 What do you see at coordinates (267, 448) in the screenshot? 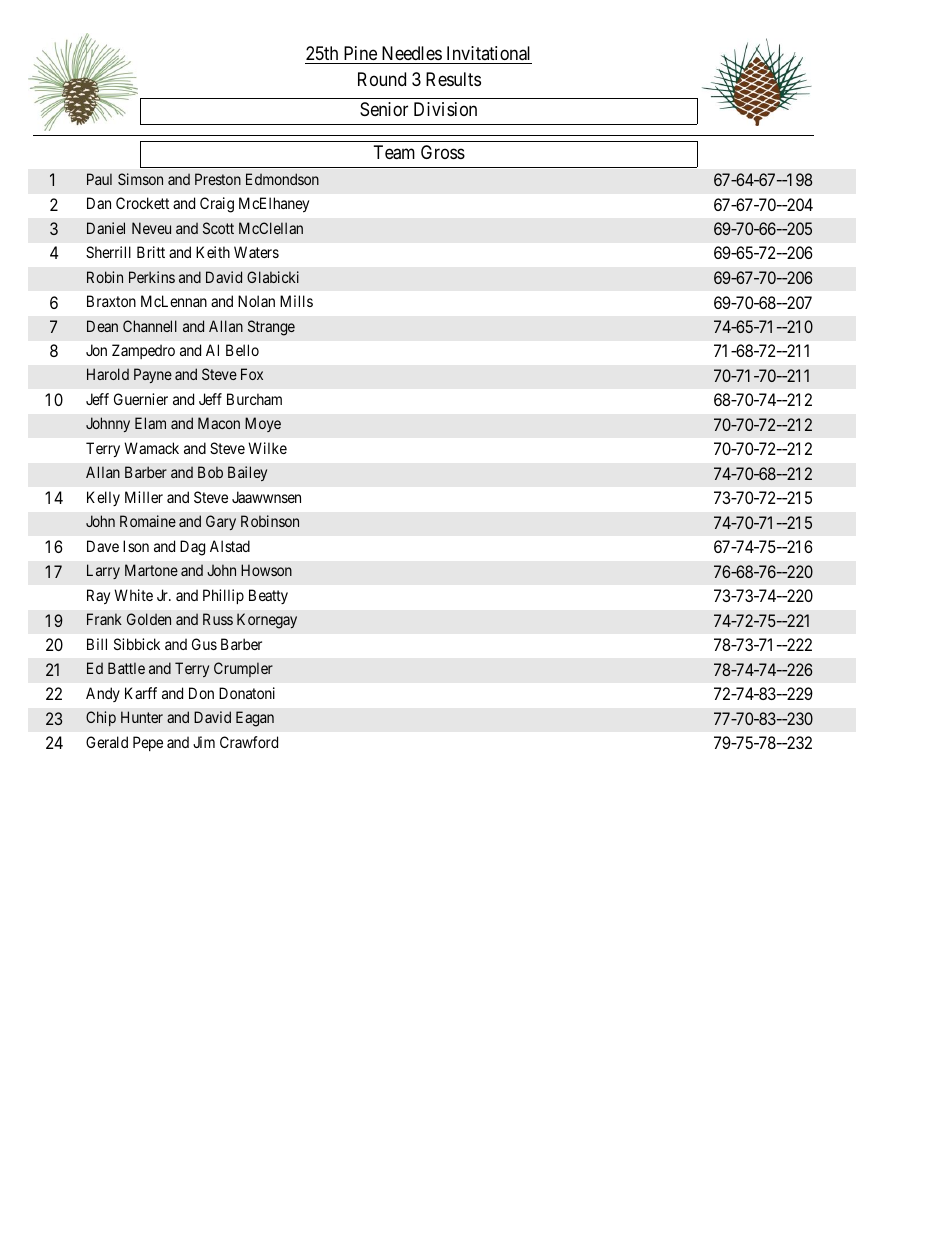
I see `Wilke` at bounding box center [267, 448].
